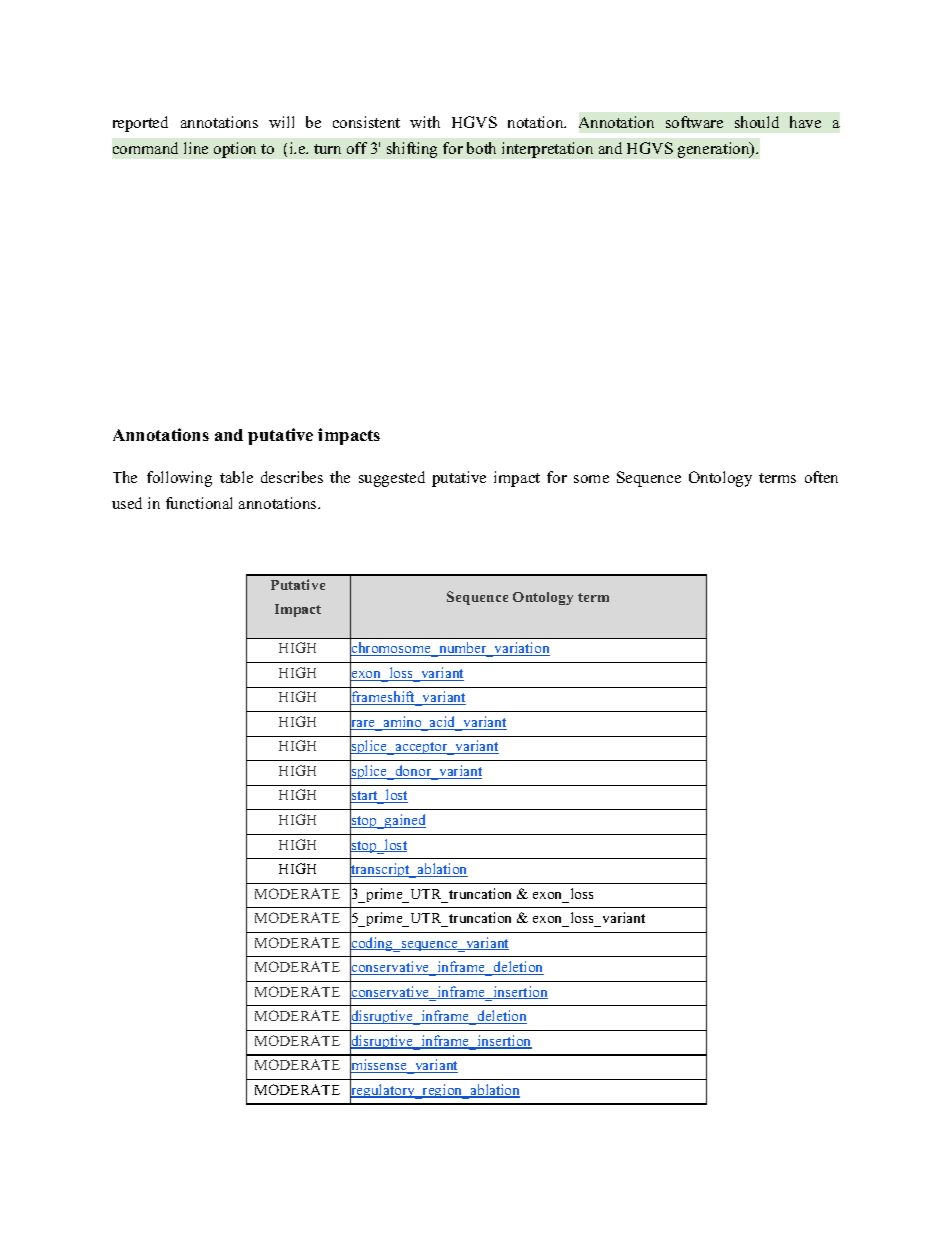 Image resolution: width=952 pixels, height=1233 pixels. Describe the element at coordinates (235, 150) in the image. I see `option` at that location.
